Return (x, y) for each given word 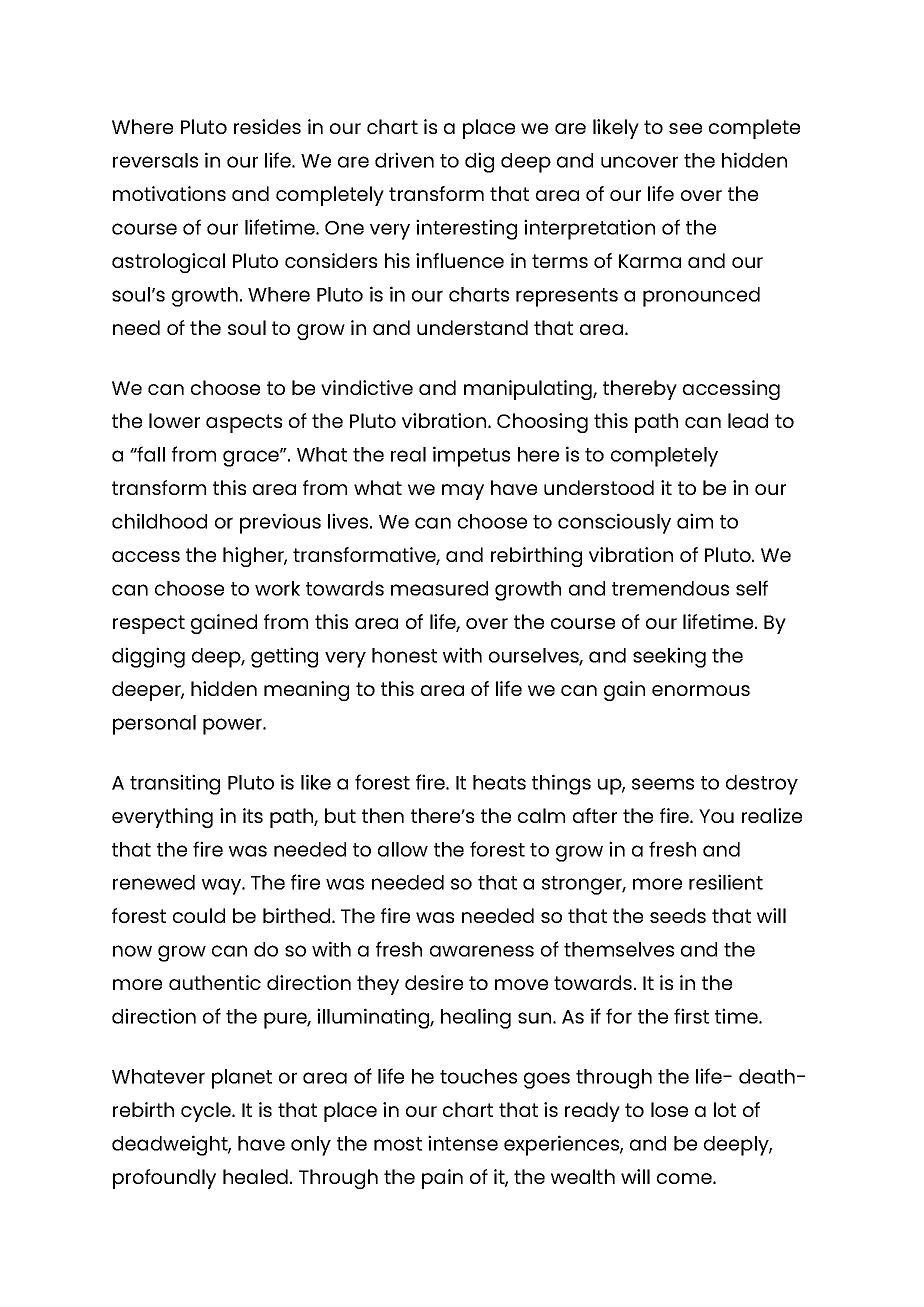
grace (252, 458)
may (463, 492)
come (685, 1178)
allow (403, 849)
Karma (650, 261)
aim (695, 521)
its (253, 815)
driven (404, 160)
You (716, 816)
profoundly (164, 1179)
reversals (155, 160)
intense (463, 1143)
